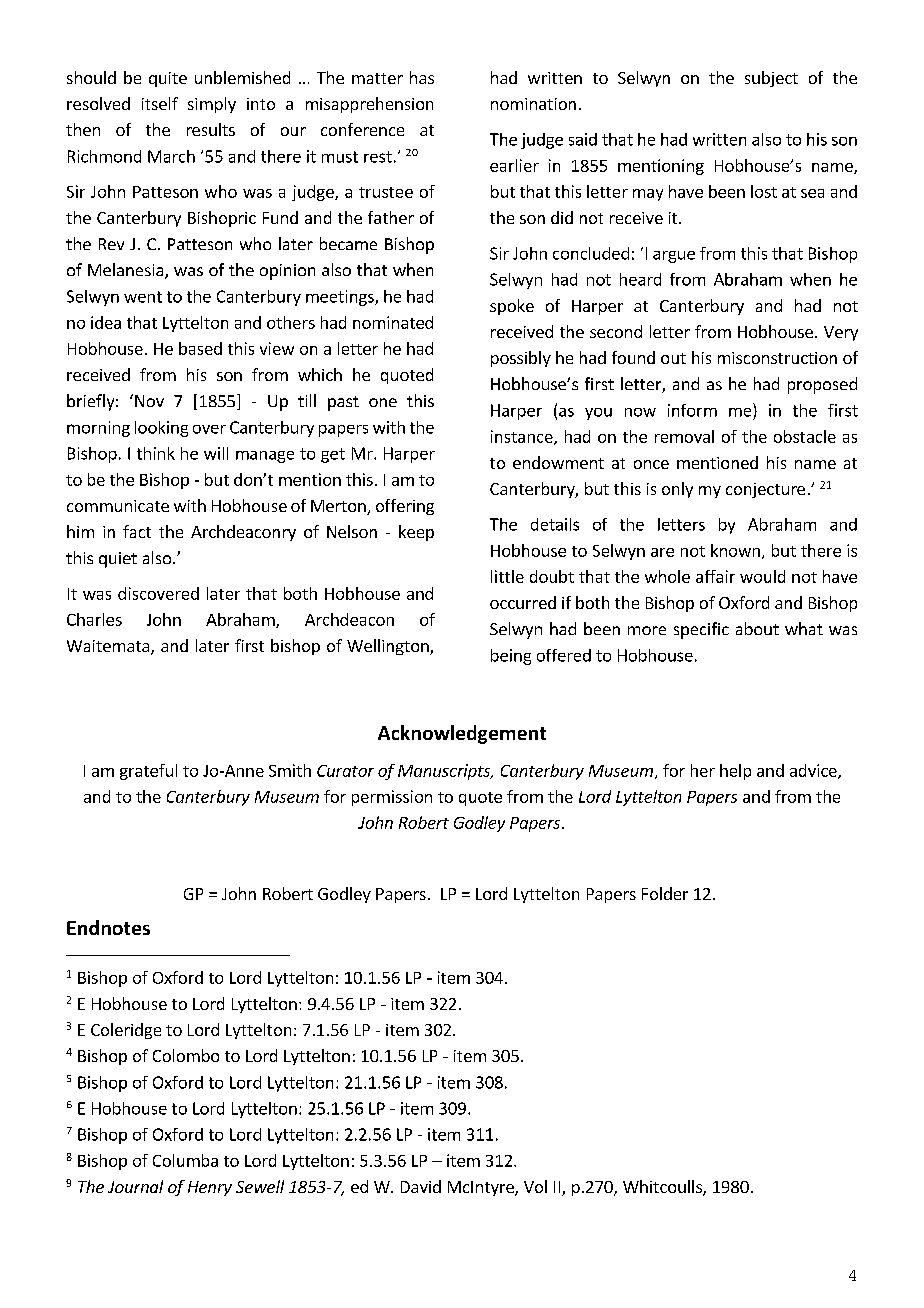  What do you see at coordinates (392, 798) in the document?
I see `permission` at bounding box center [392, 798].
